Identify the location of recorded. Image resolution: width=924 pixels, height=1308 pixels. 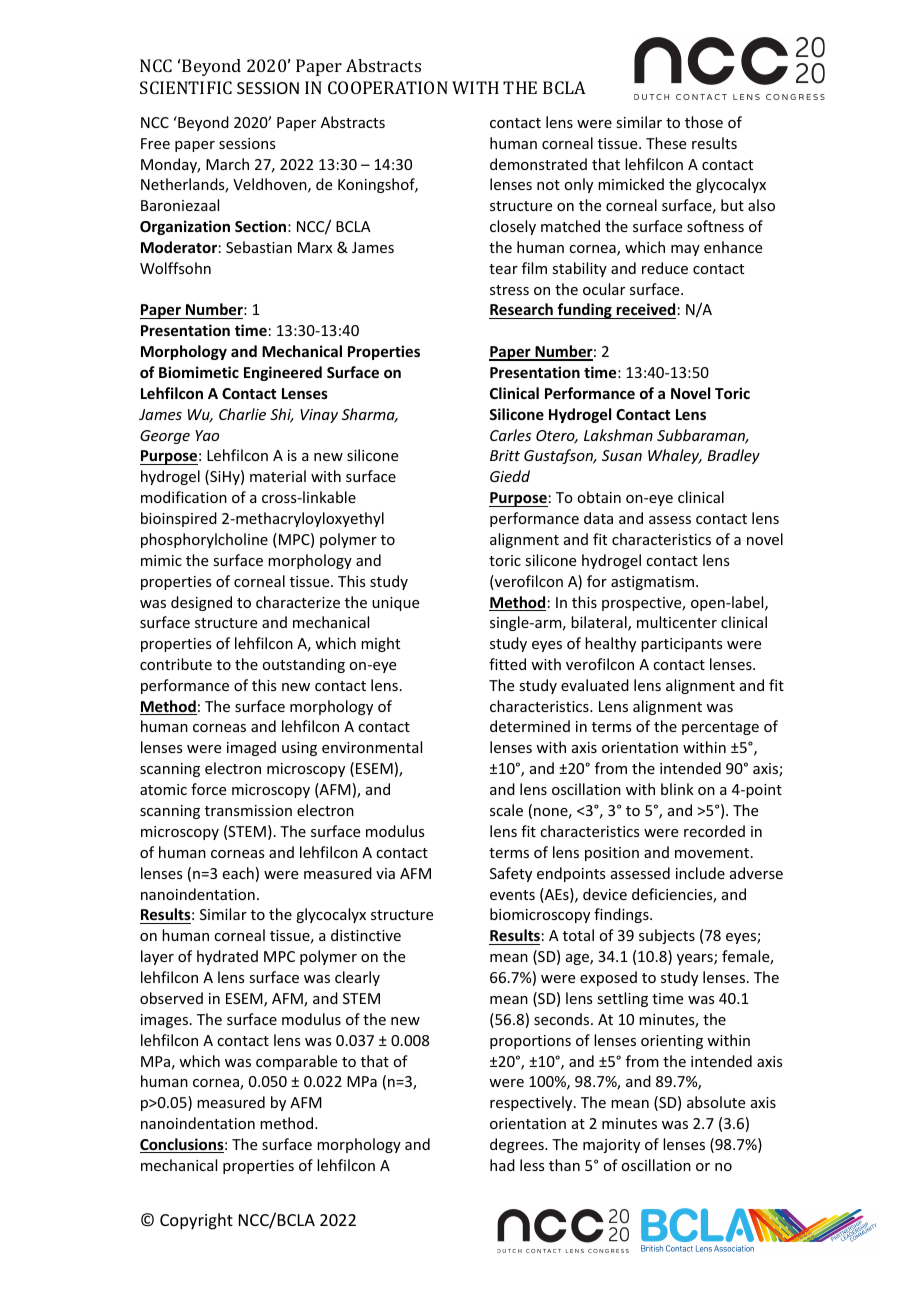
(714, 831).
